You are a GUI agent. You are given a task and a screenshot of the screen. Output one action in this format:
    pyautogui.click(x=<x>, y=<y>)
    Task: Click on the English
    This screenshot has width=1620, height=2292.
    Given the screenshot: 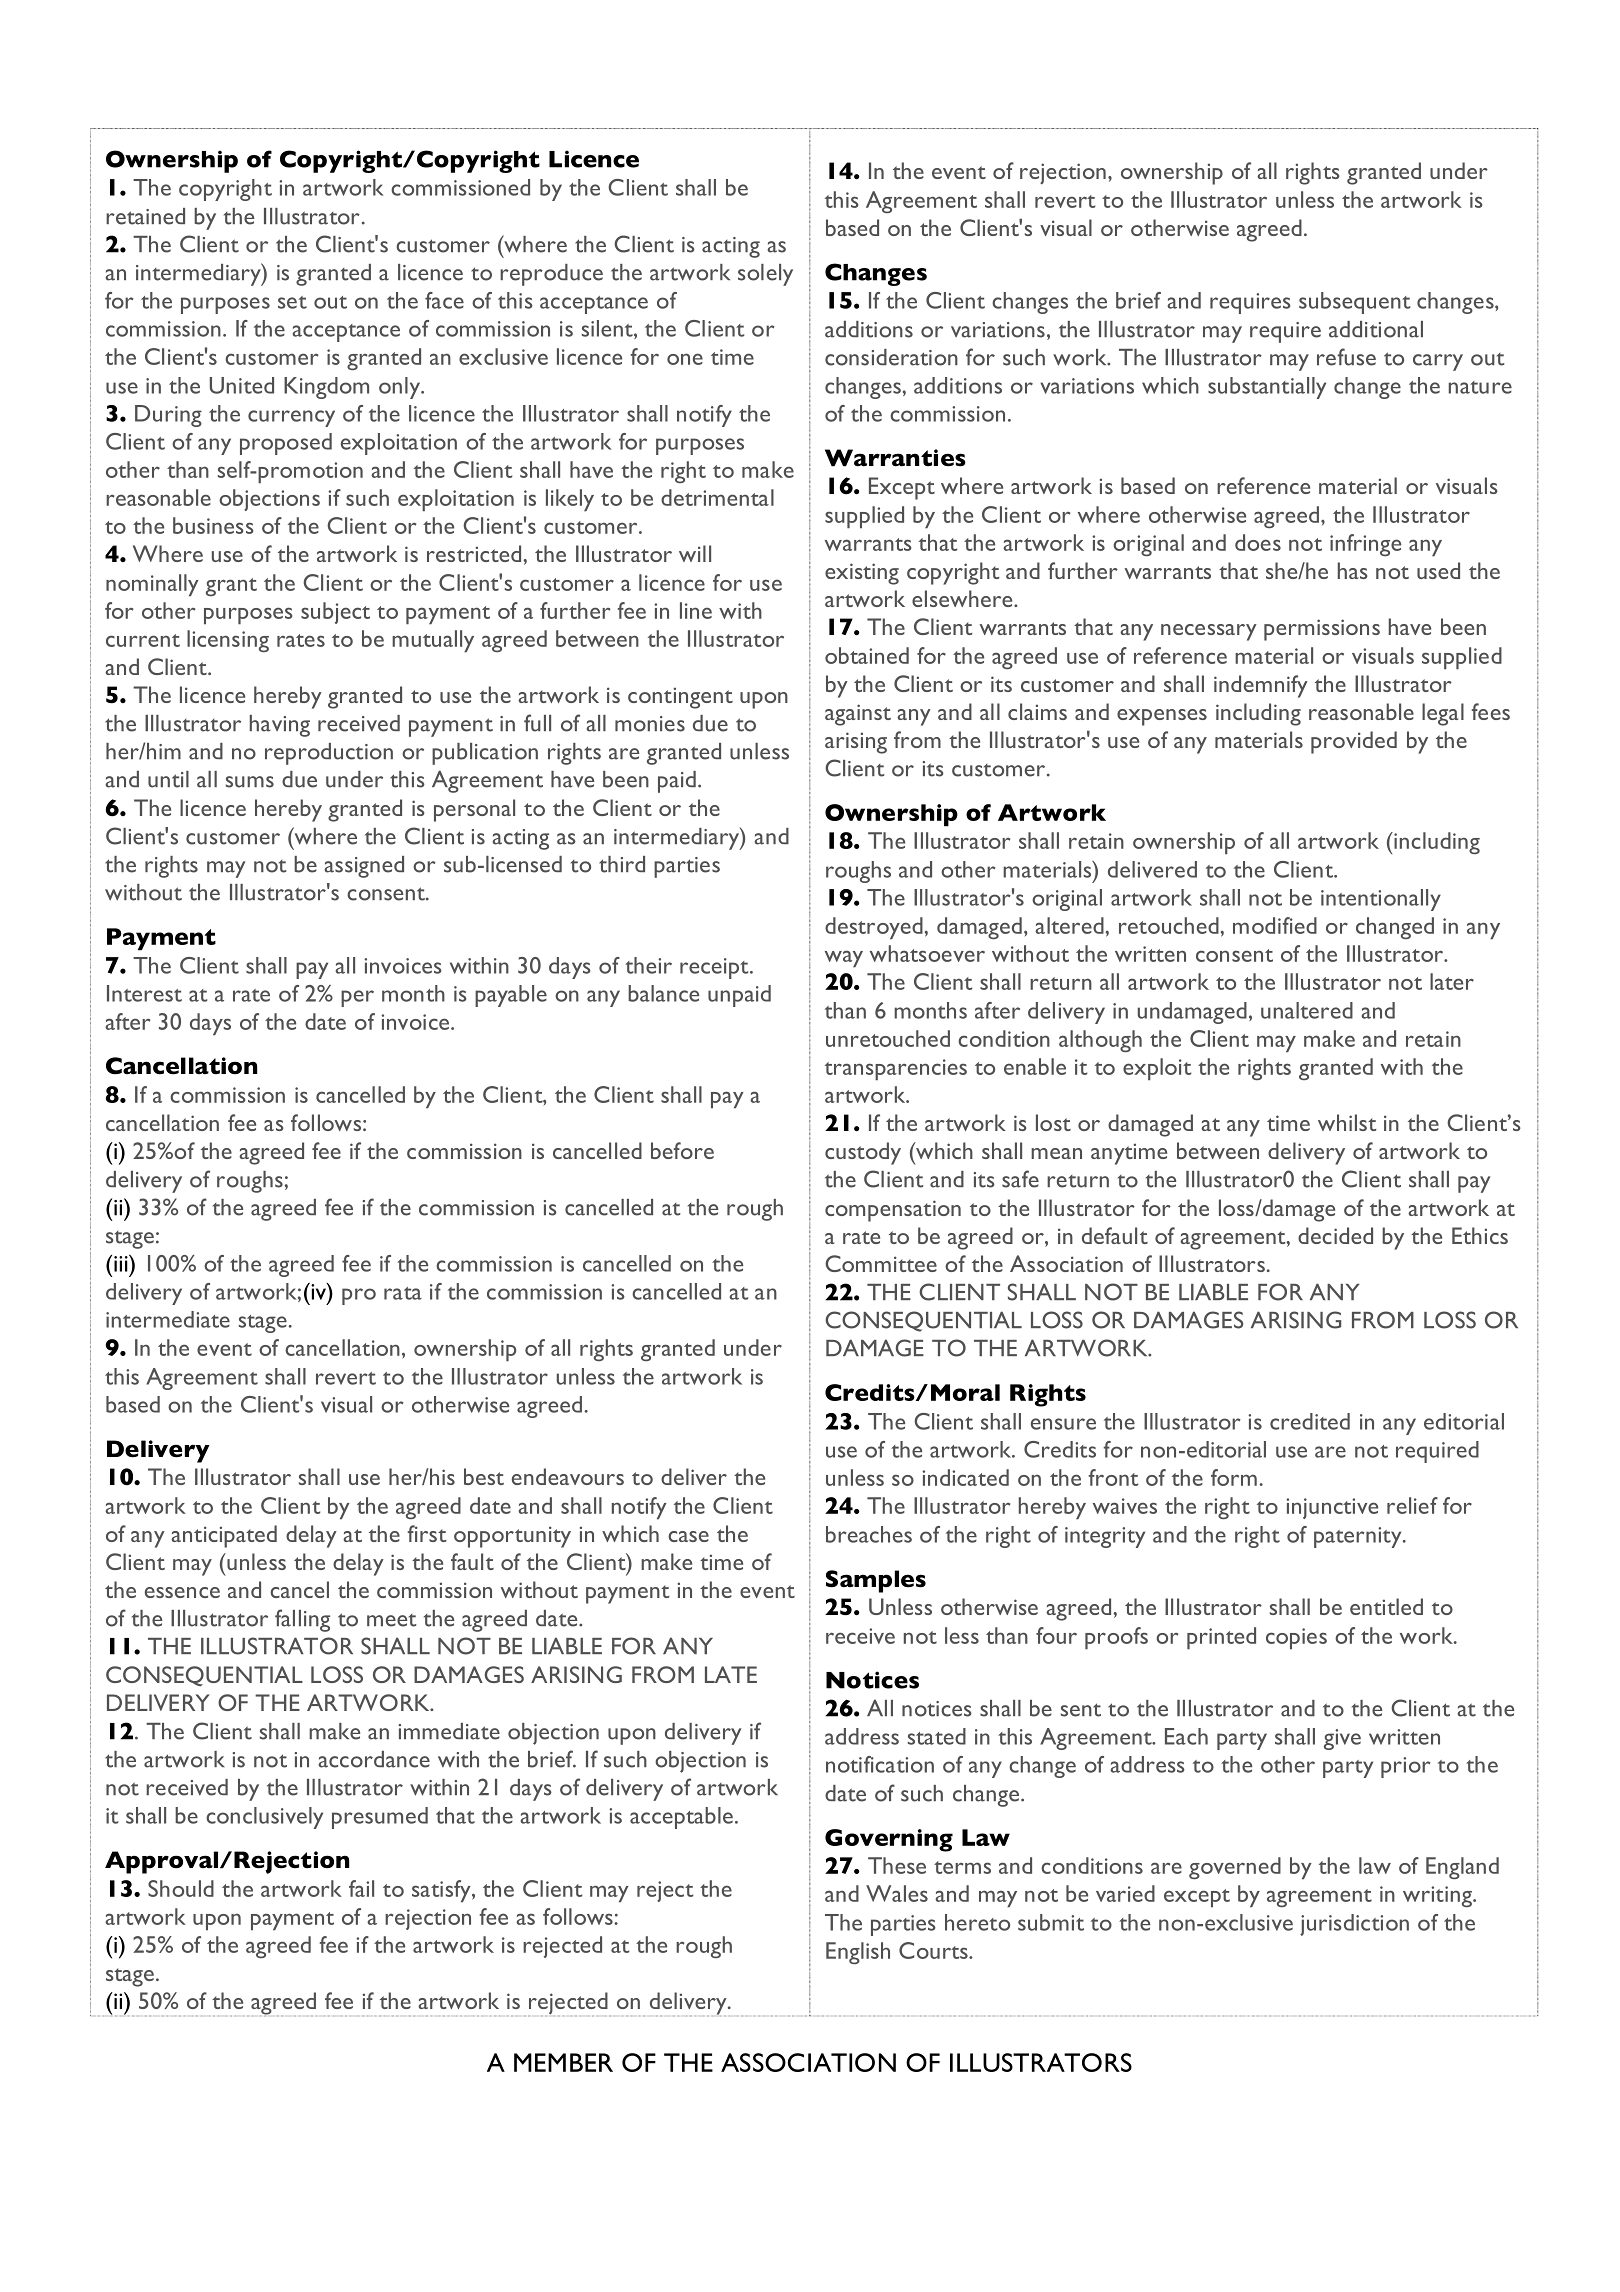 What is the action you would take?
    pyautogui.click(x=858, y=1953)
